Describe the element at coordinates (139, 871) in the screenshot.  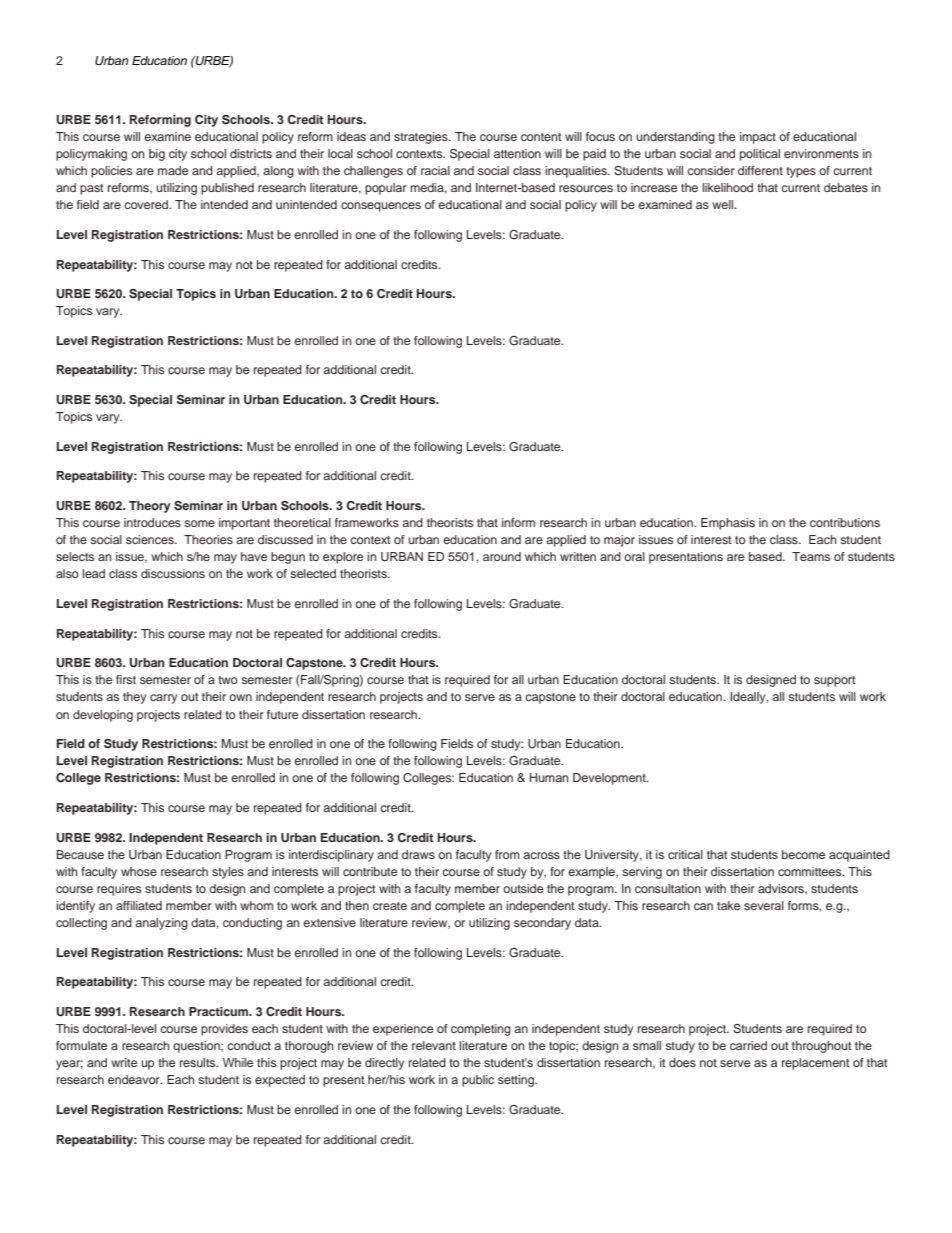
I see `whose` at that location.
